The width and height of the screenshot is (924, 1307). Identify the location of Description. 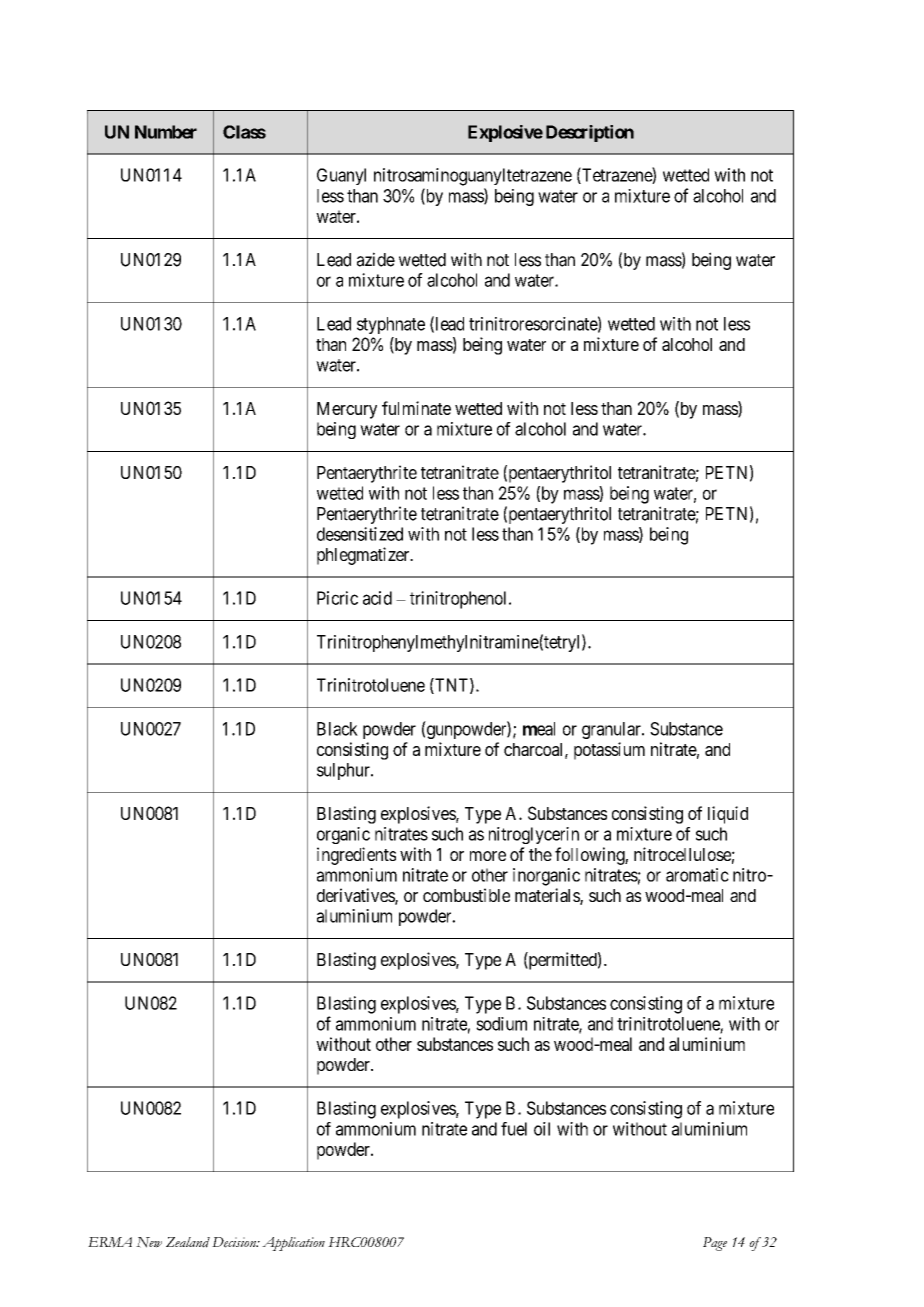
(590, 133).
